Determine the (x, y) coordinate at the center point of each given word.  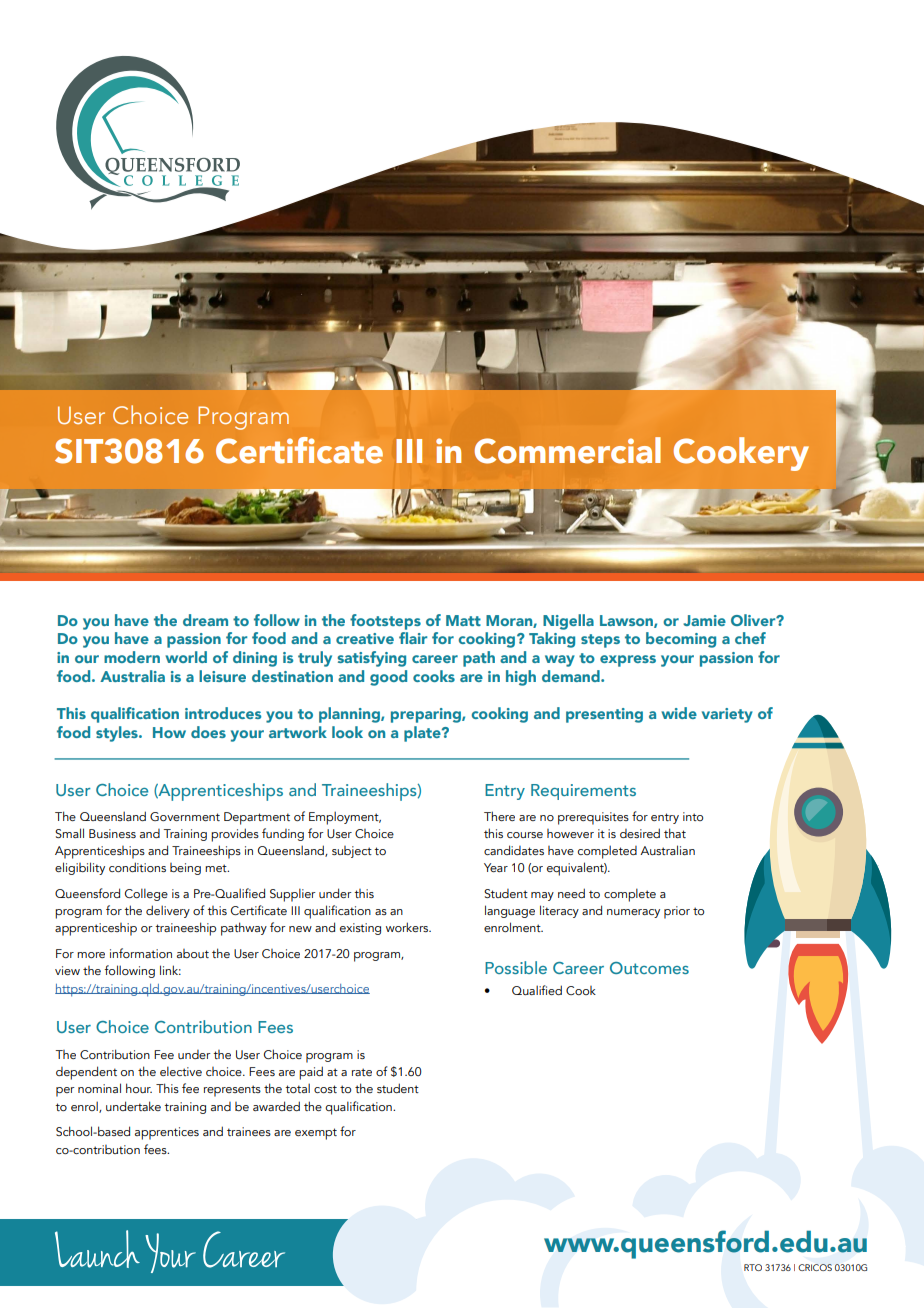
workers (408, 927)
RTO (753, 1267)
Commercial (568, 450)
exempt (316, 1134)
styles (118, 734)
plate (423, 734)
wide (679, 713)
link (170, 970)
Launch (97, 1249)
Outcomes (649, 968)
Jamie (704, 620)
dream (205, 620)
